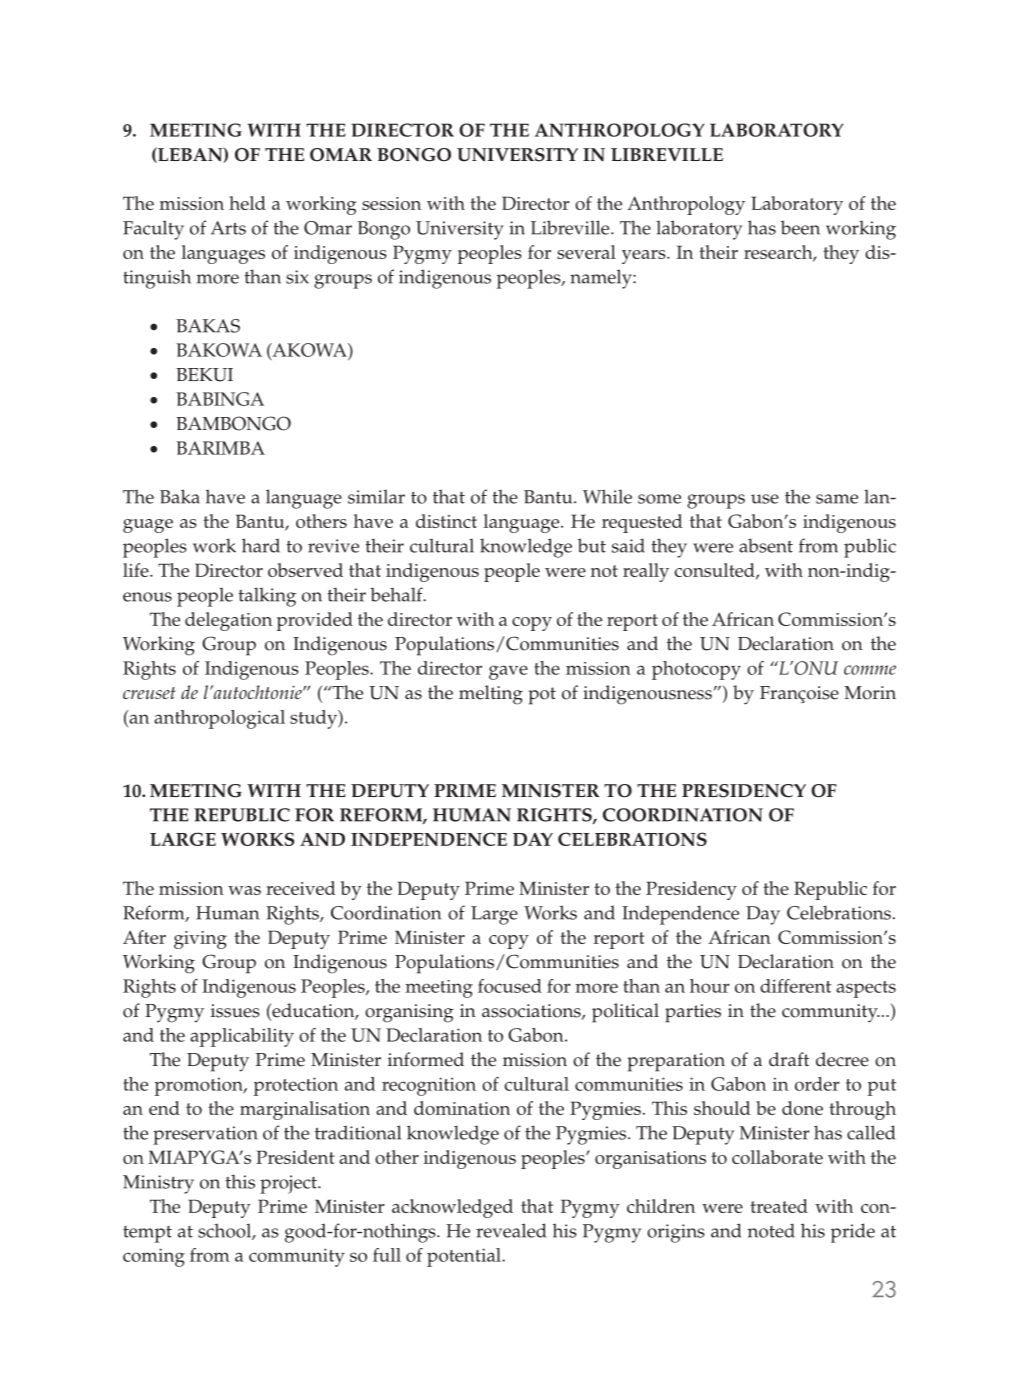 The width and height of the image is (1019, 1392). I want to click on focused, so click(510, 986).
